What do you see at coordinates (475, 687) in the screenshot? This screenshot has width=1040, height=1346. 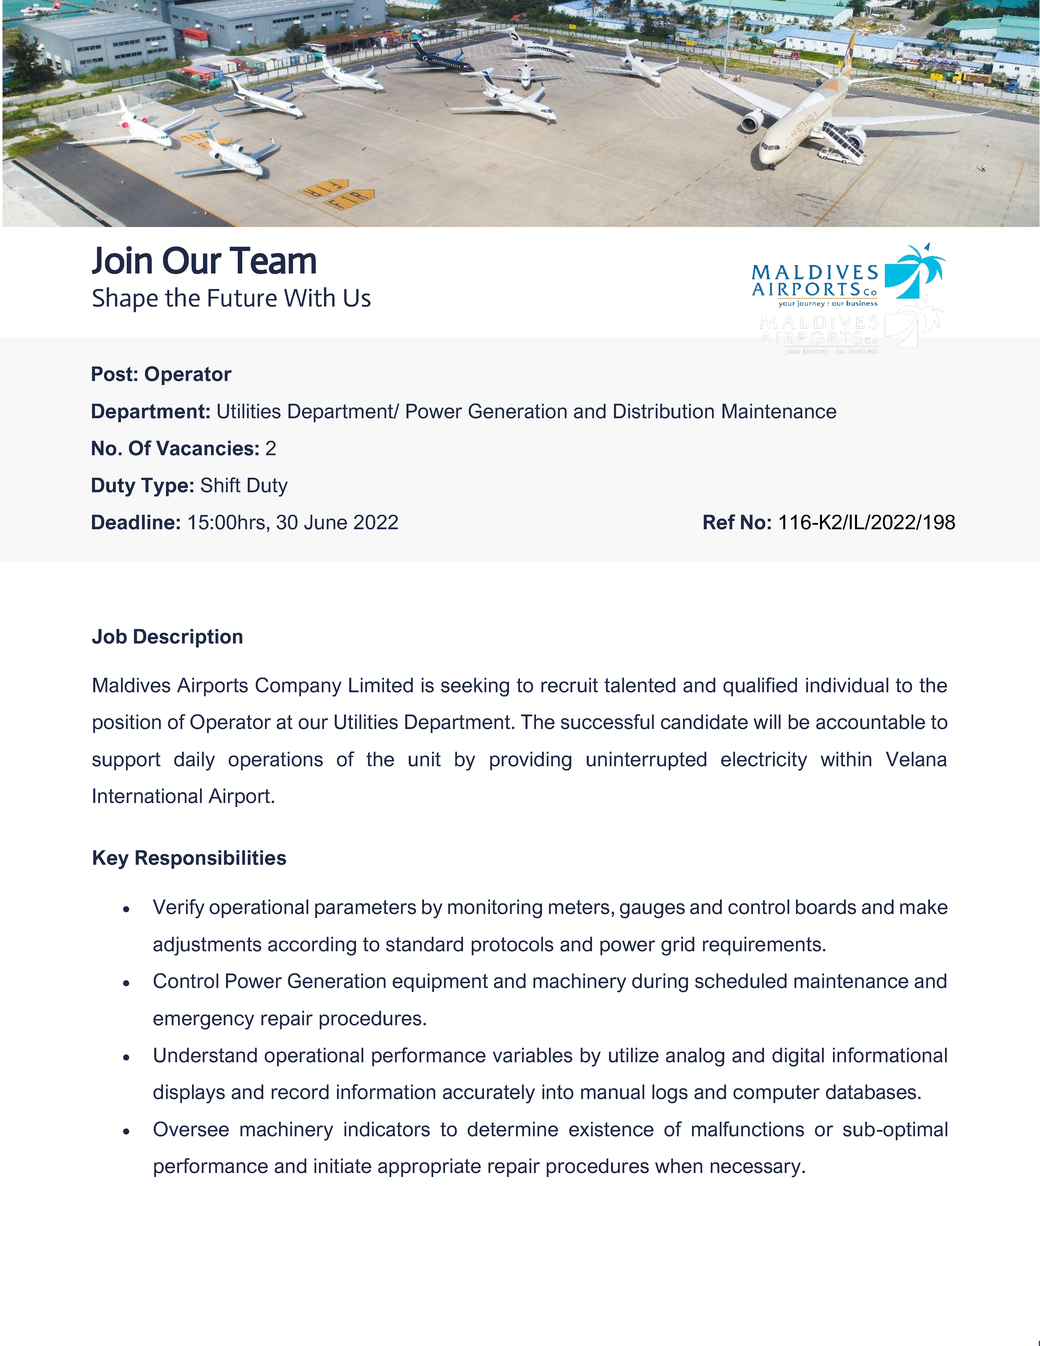 I see `seeking` at bounding box center [475, 687].
